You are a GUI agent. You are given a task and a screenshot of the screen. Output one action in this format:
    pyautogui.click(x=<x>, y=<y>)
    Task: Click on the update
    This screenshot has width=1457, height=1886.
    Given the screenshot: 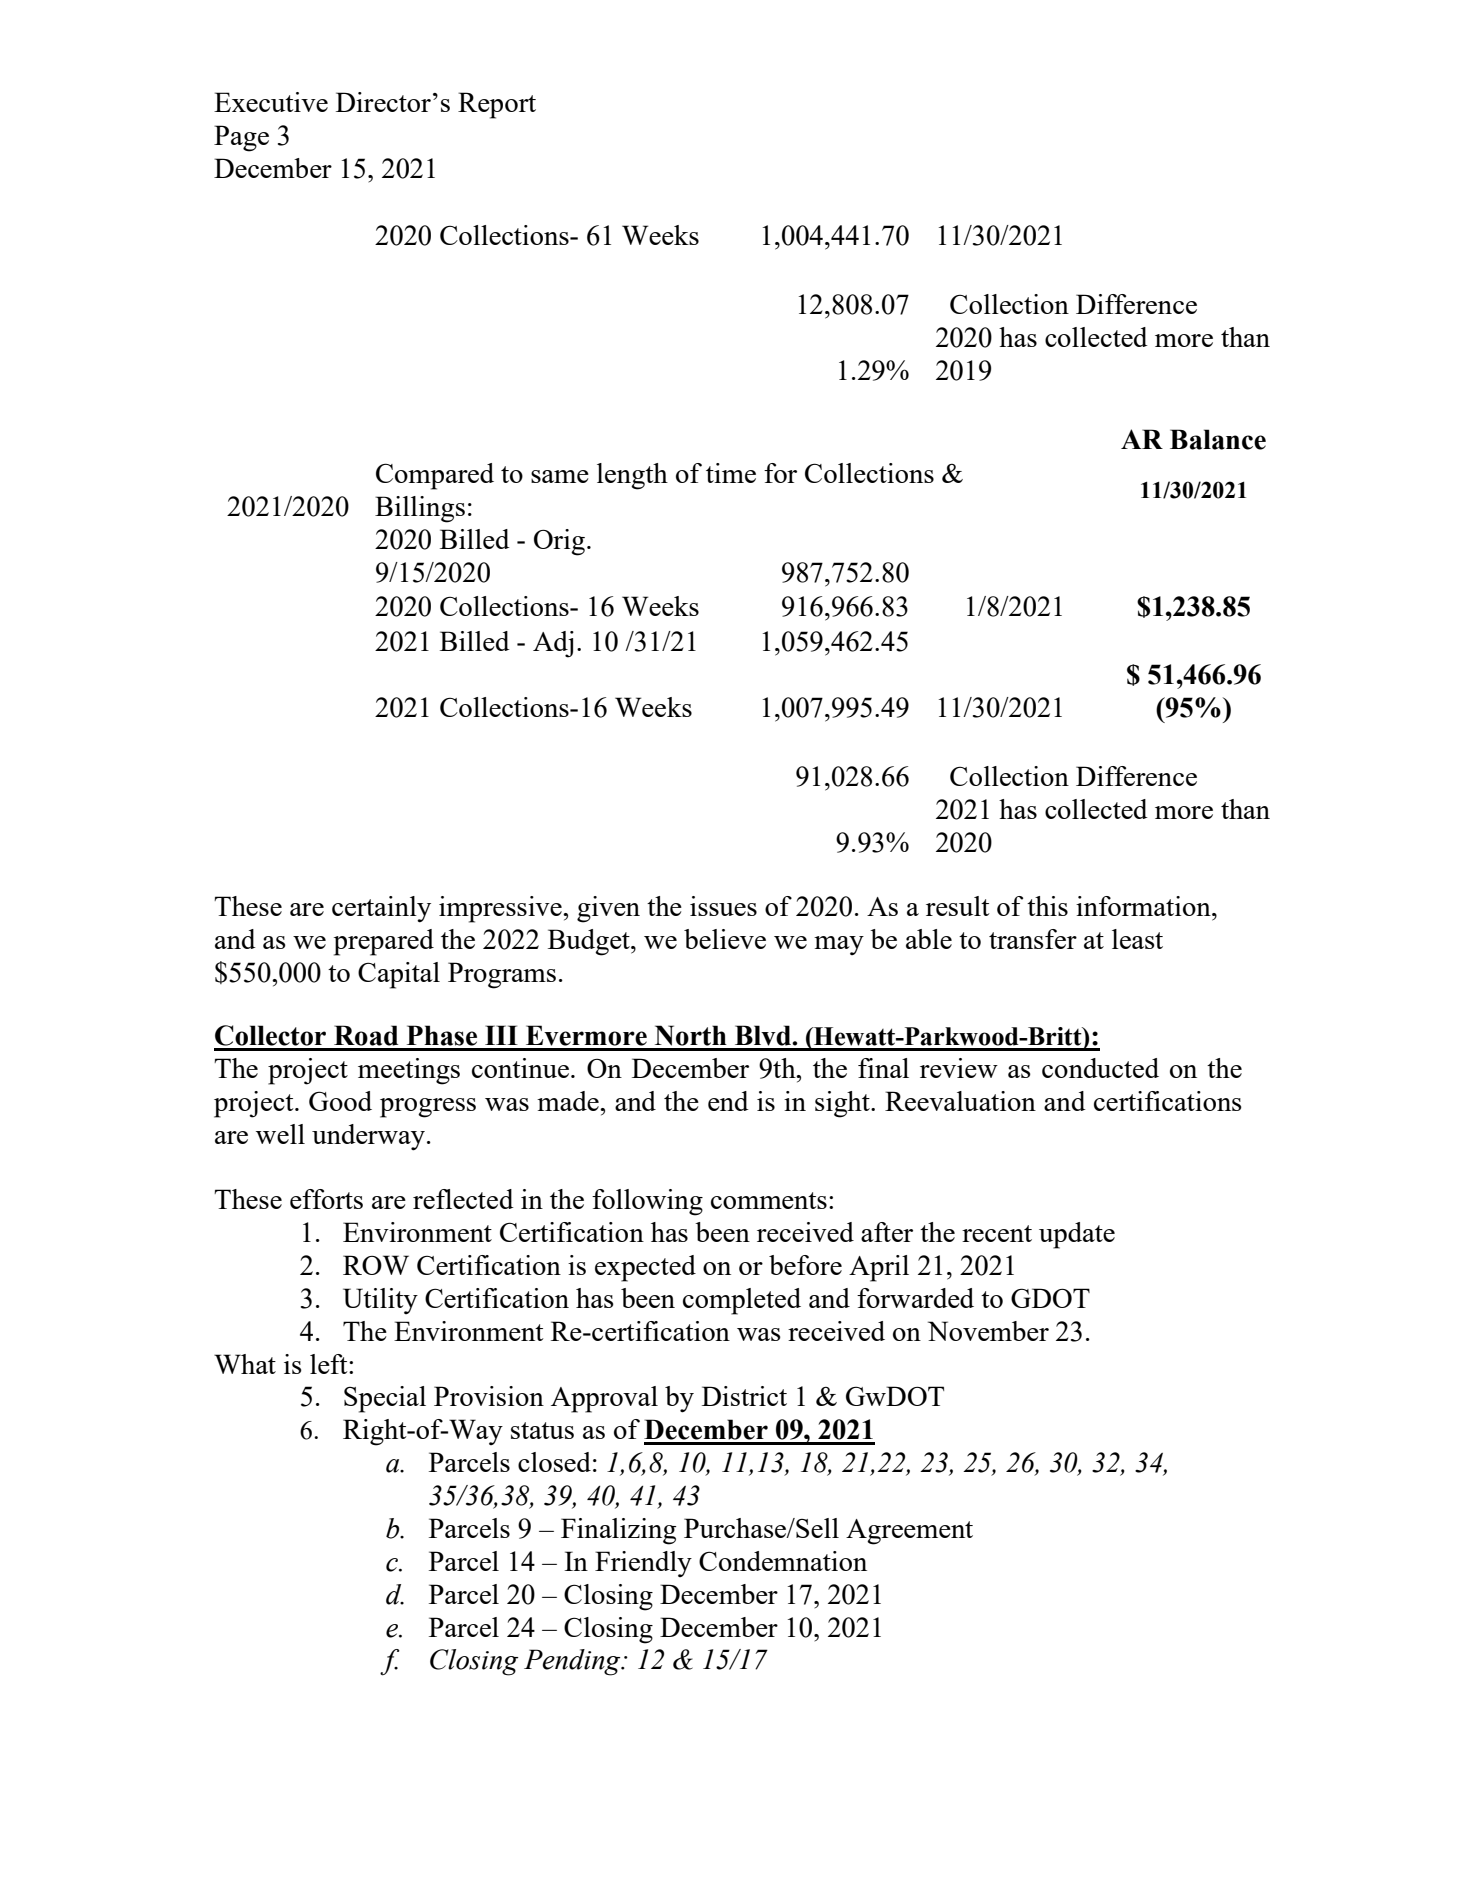 What is the action you would take?
    pyautogui.click(x=1077, y=1235)
